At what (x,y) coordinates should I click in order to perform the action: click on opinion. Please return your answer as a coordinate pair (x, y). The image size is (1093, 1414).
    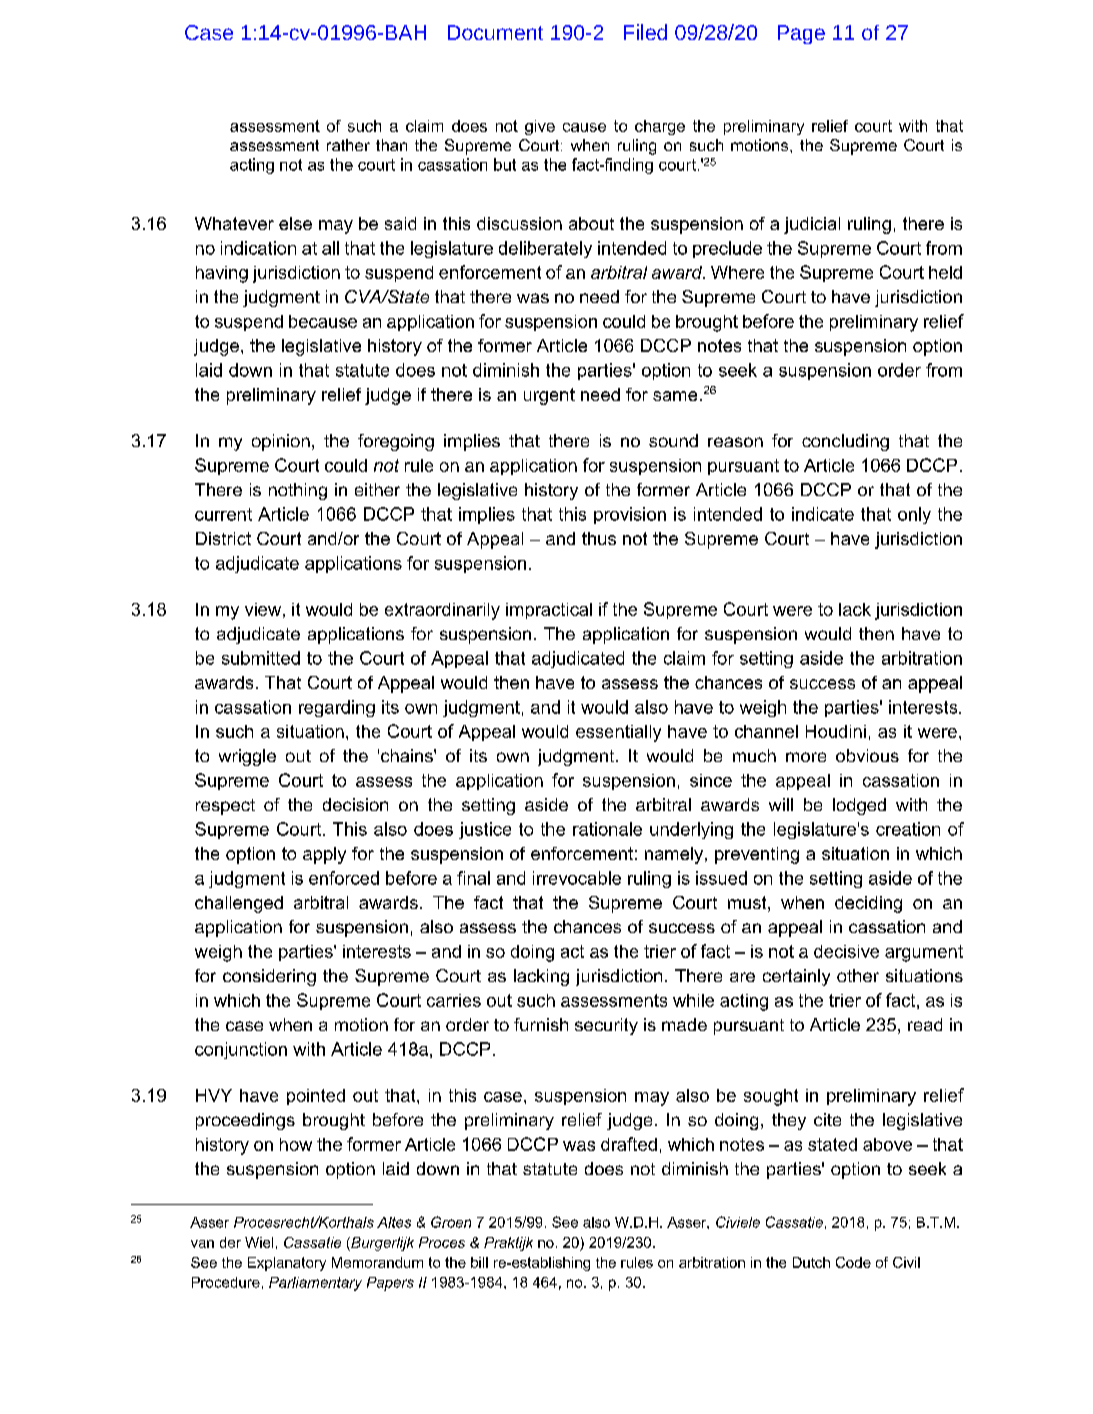
    Looking at the image, I should click on (281, 442).
